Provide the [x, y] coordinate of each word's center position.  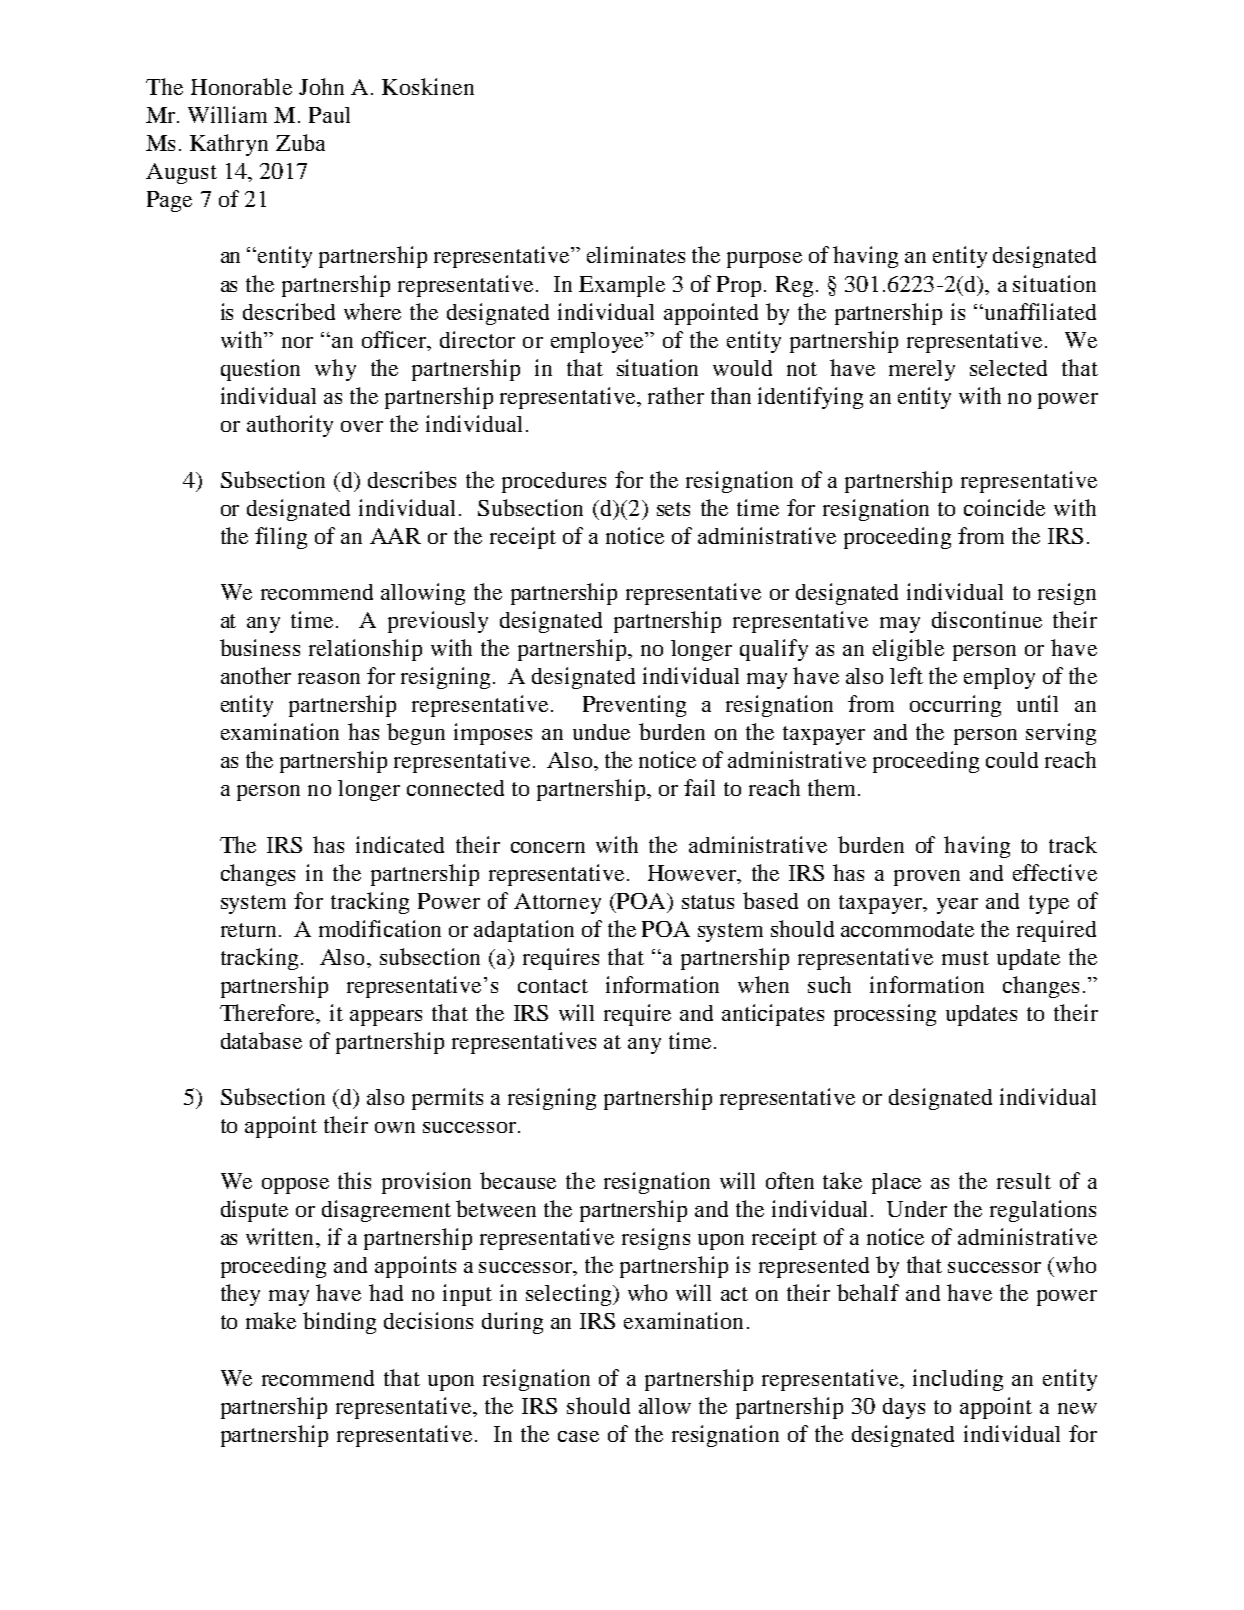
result [1024, 1181]
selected [1008, 368]
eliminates [636, 254]
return [250, 930]
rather [676, 395]
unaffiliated [1040, 311]
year [957, 906]
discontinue [987, 619]
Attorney [557, 903]
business [260, 647]
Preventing [634, 706]
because [518, 1180]
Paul [329, 115]
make [271, 1320]
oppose [295, 1186]
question [260, 370]
